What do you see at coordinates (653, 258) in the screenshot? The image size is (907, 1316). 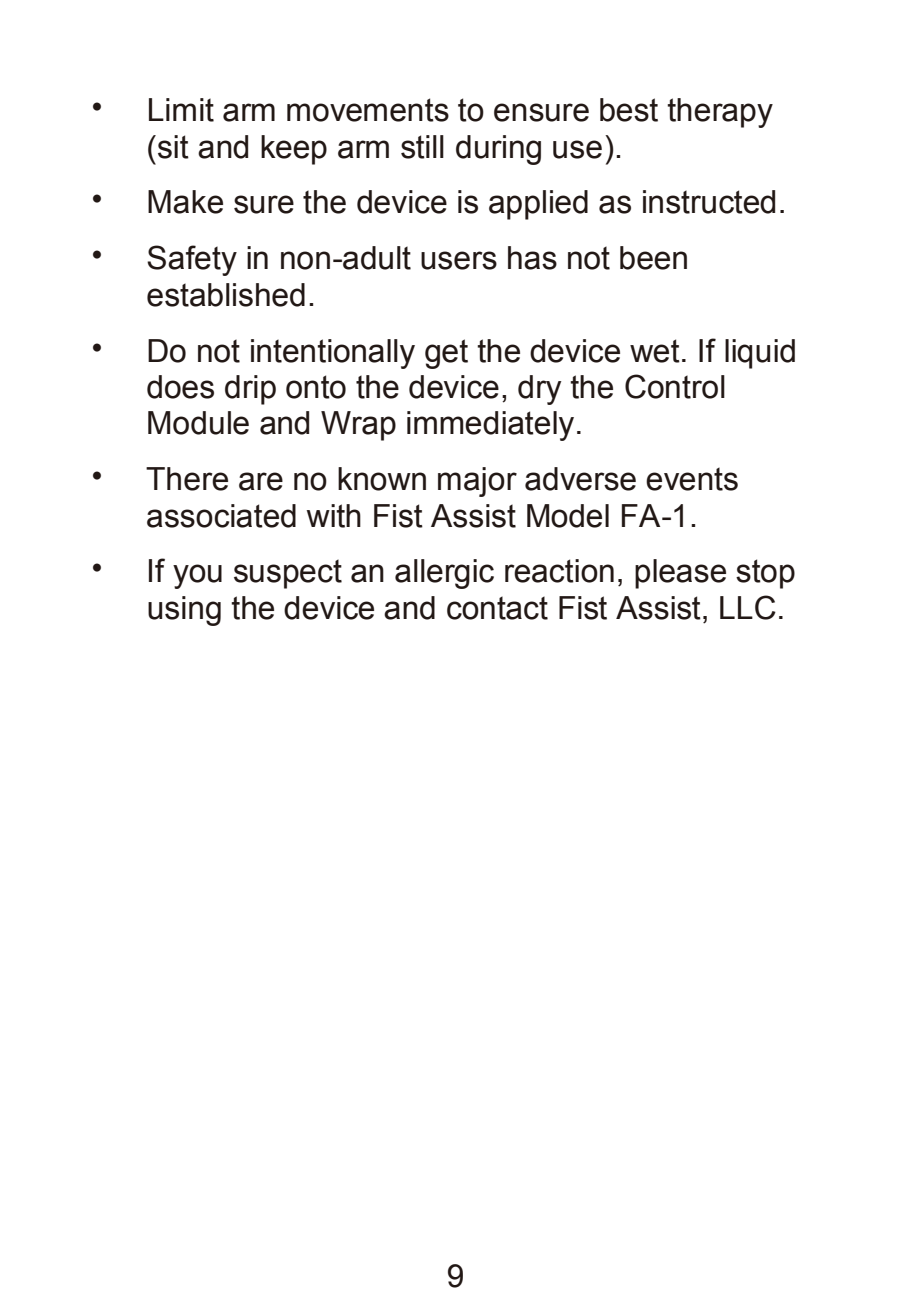 I see `been` at bounding box center [653, 258].
